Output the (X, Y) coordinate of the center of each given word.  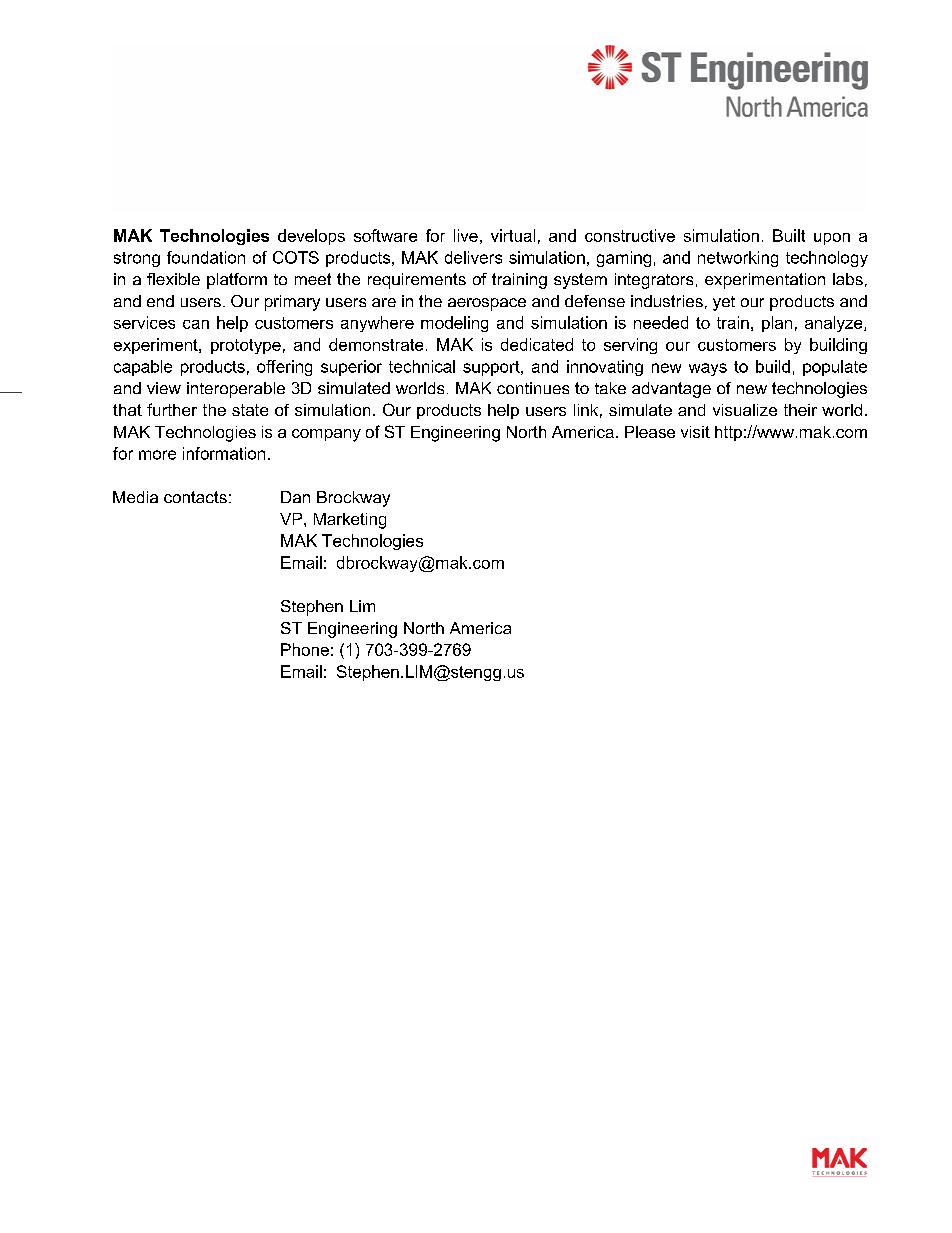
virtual (513, 235)
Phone (305, 649)
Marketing (350, 521)
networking (738, 259)
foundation (206, 257)
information (224, 453)
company (326, 435)
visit (695, 432)
